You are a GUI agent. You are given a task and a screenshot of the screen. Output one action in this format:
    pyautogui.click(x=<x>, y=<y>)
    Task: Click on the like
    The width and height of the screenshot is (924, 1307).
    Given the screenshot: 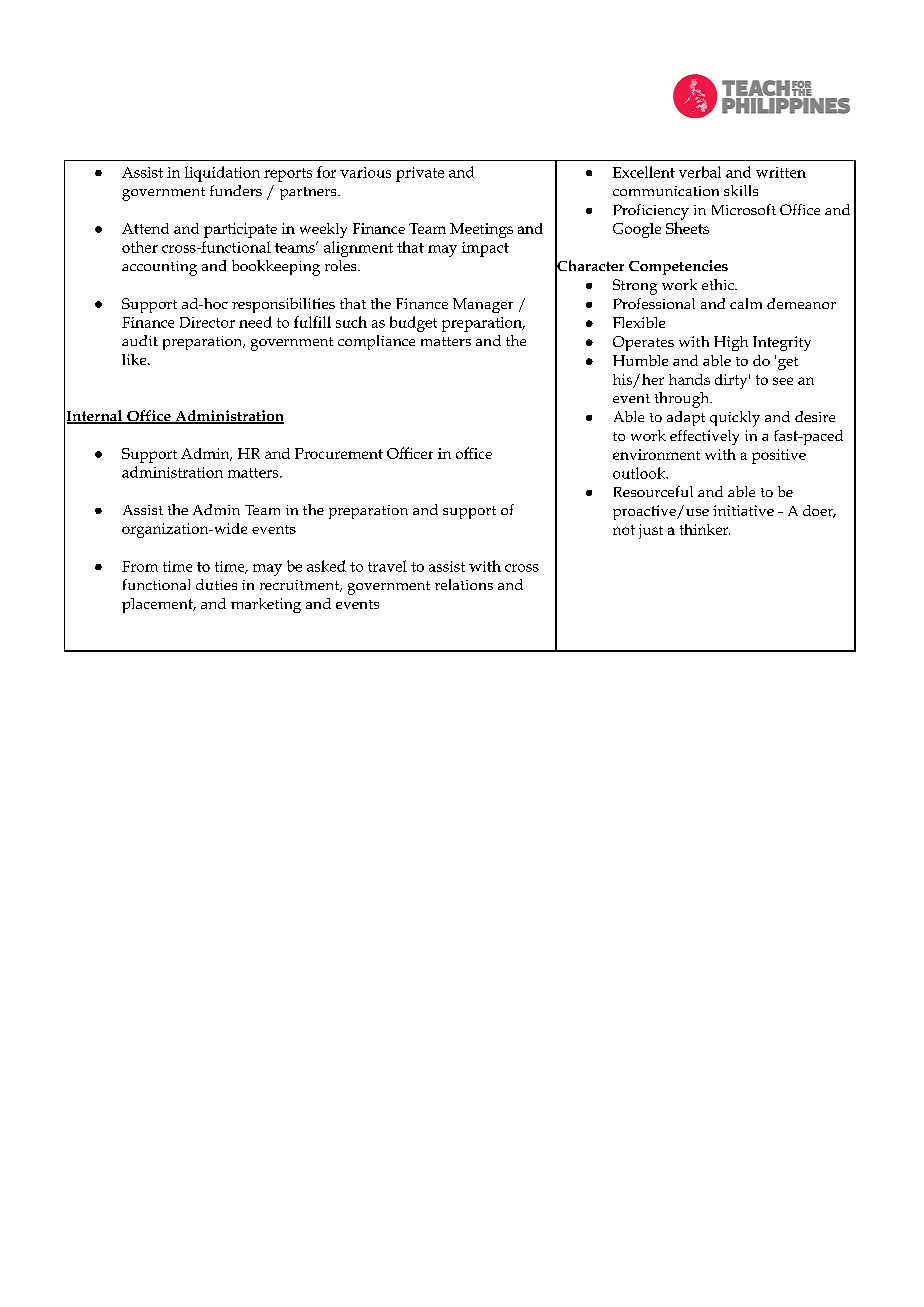 What is the action you would take?
    pyautogui.click(x=135, y=359)
